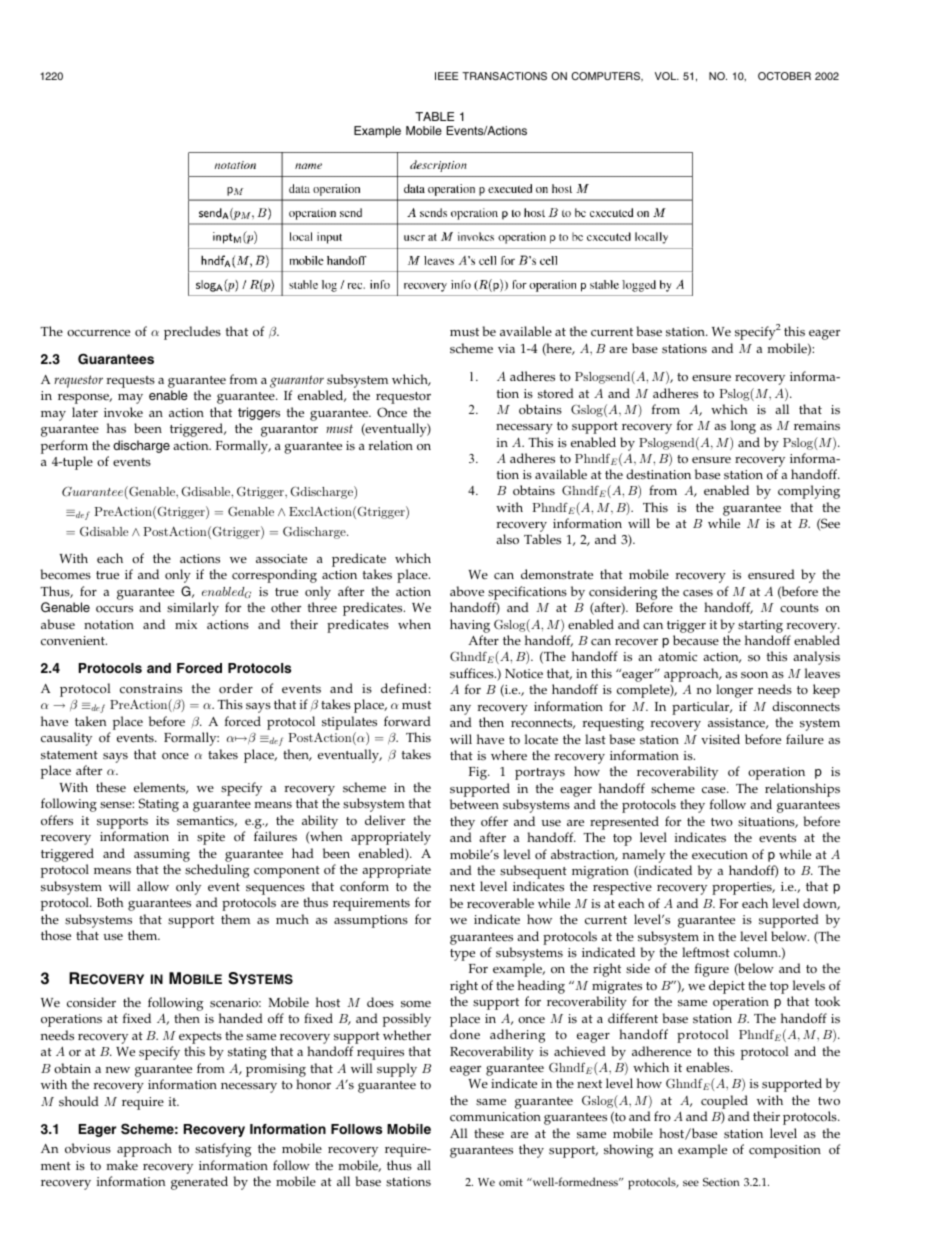 This screenshot has height=1233, width=952. Describe the element at coordinates (667, 76) in the screenshot. I see `VOL` at that location.
